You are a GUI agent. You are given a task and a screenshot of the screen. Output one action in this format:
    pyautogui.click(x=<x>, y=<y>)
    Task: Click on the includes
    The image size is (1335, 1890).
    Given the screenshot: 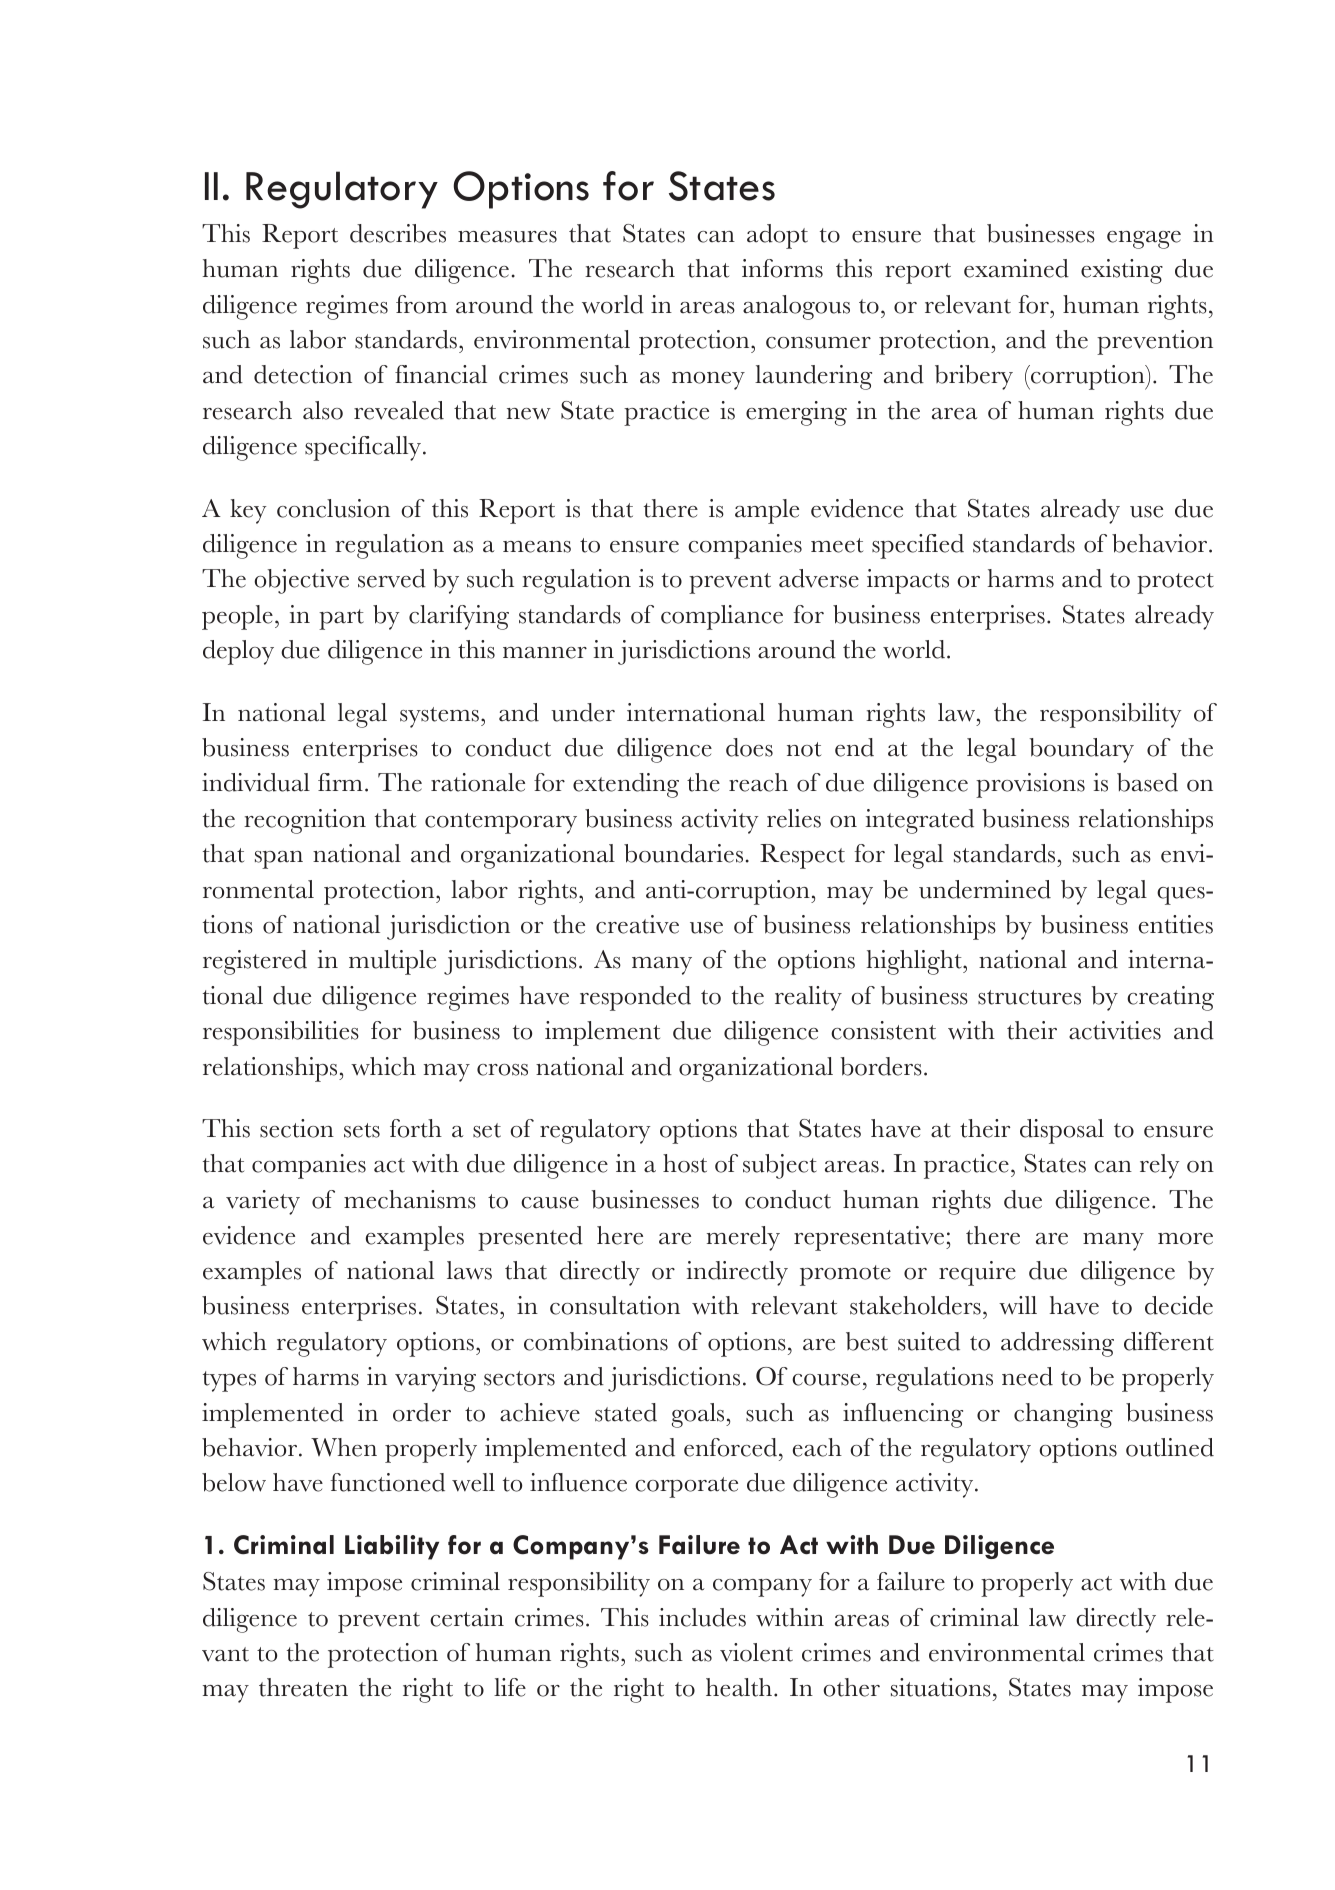 What is the action you would take?
    pyautogui.click(x=702, y=1617)
